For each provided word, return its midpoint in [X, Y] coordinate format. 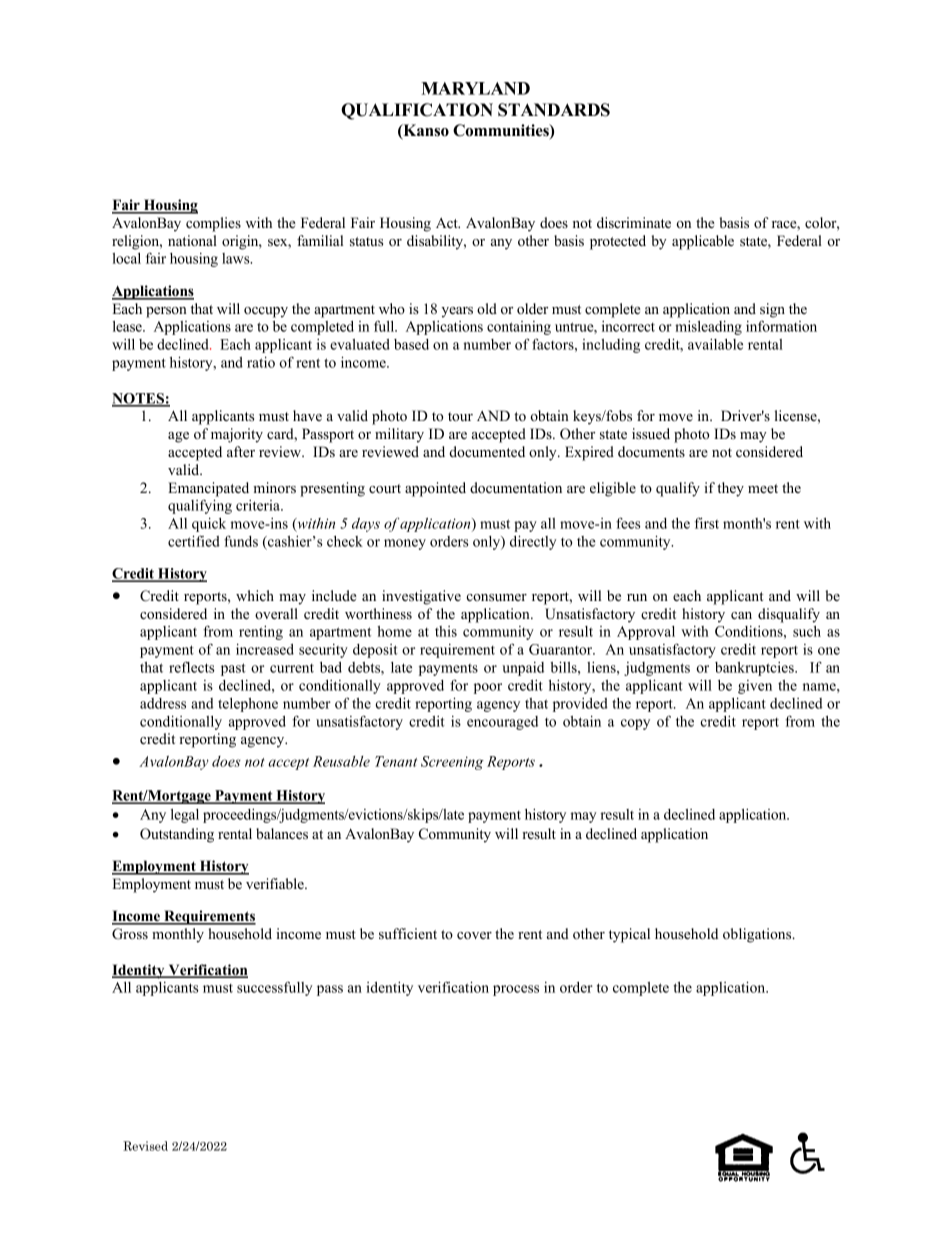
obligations [758, 935]
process [516, 990]
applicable [703, 242]
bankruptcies [755, 669]
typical [629, 935]
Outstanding [177, 835]
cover [474, 935]
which [255, 595]
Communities [502, 131]
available [715, 344]
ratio [261, 362]
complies [213, 224]
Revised [145, 1146]
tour [460, 416]
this [446, 631]
